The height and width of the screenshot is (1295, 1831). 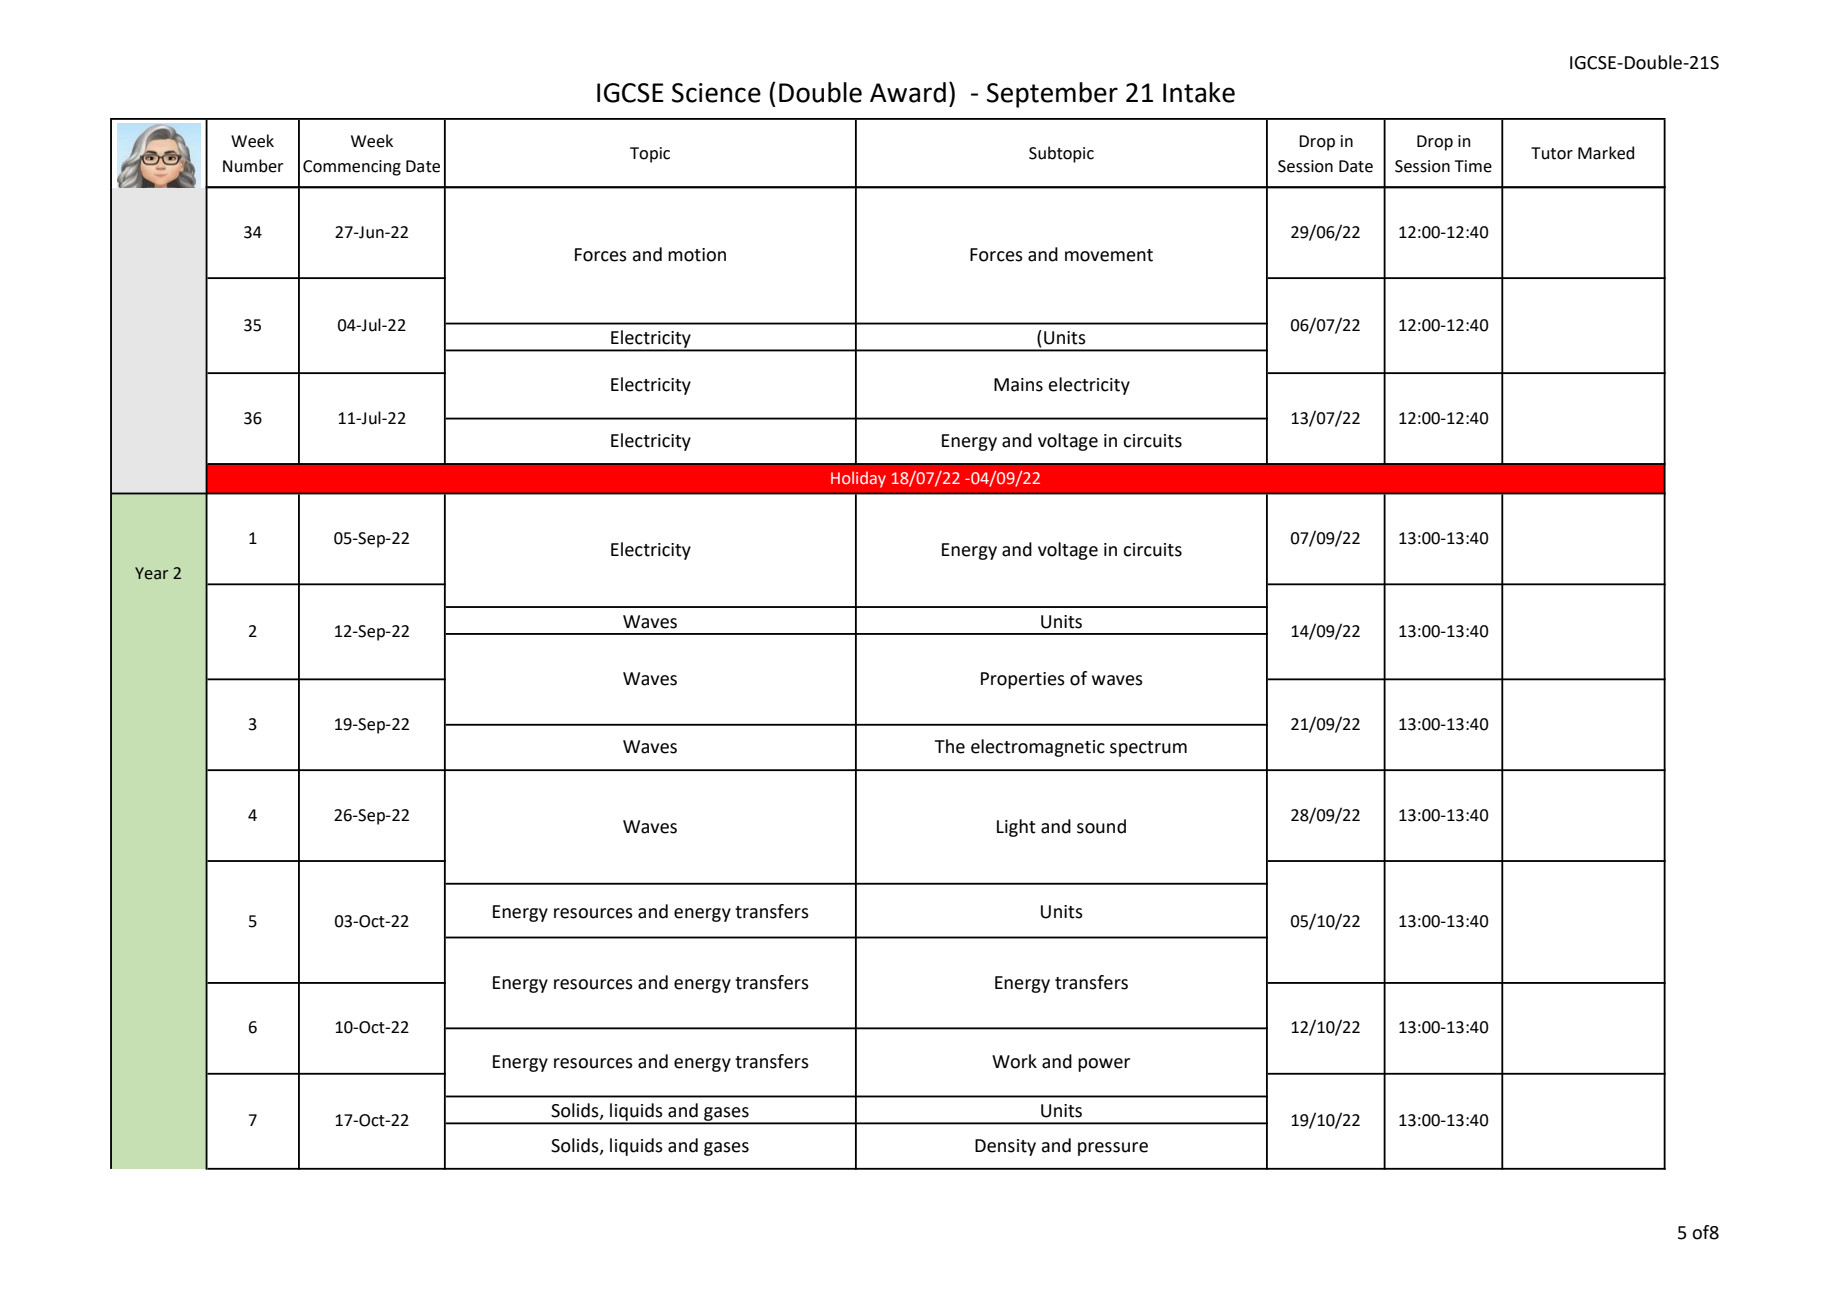 I want to click on Light, so click(x=1016, y=828).
